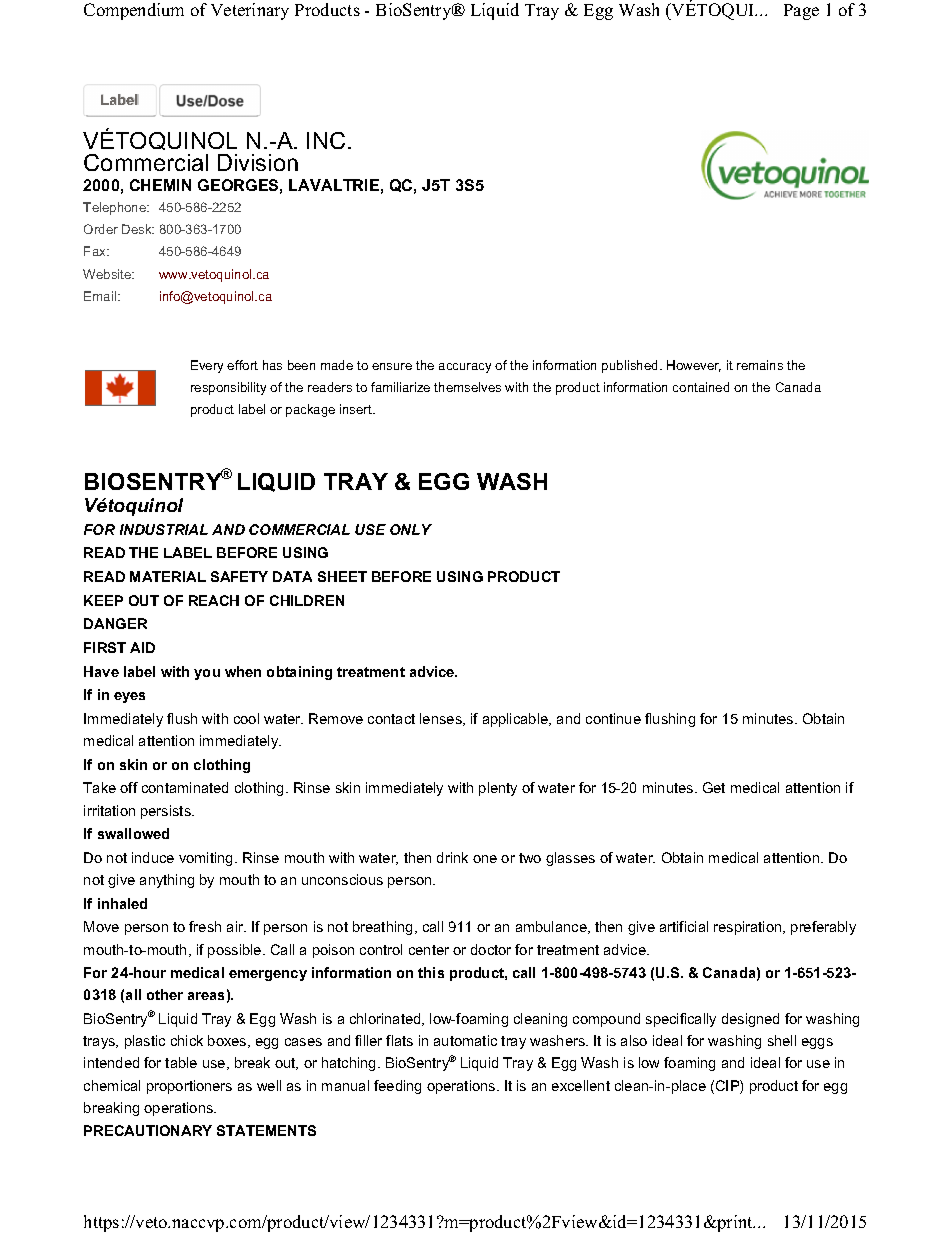 The image size is (952, 1233). I want to click on themselves, so click(467, 387).
